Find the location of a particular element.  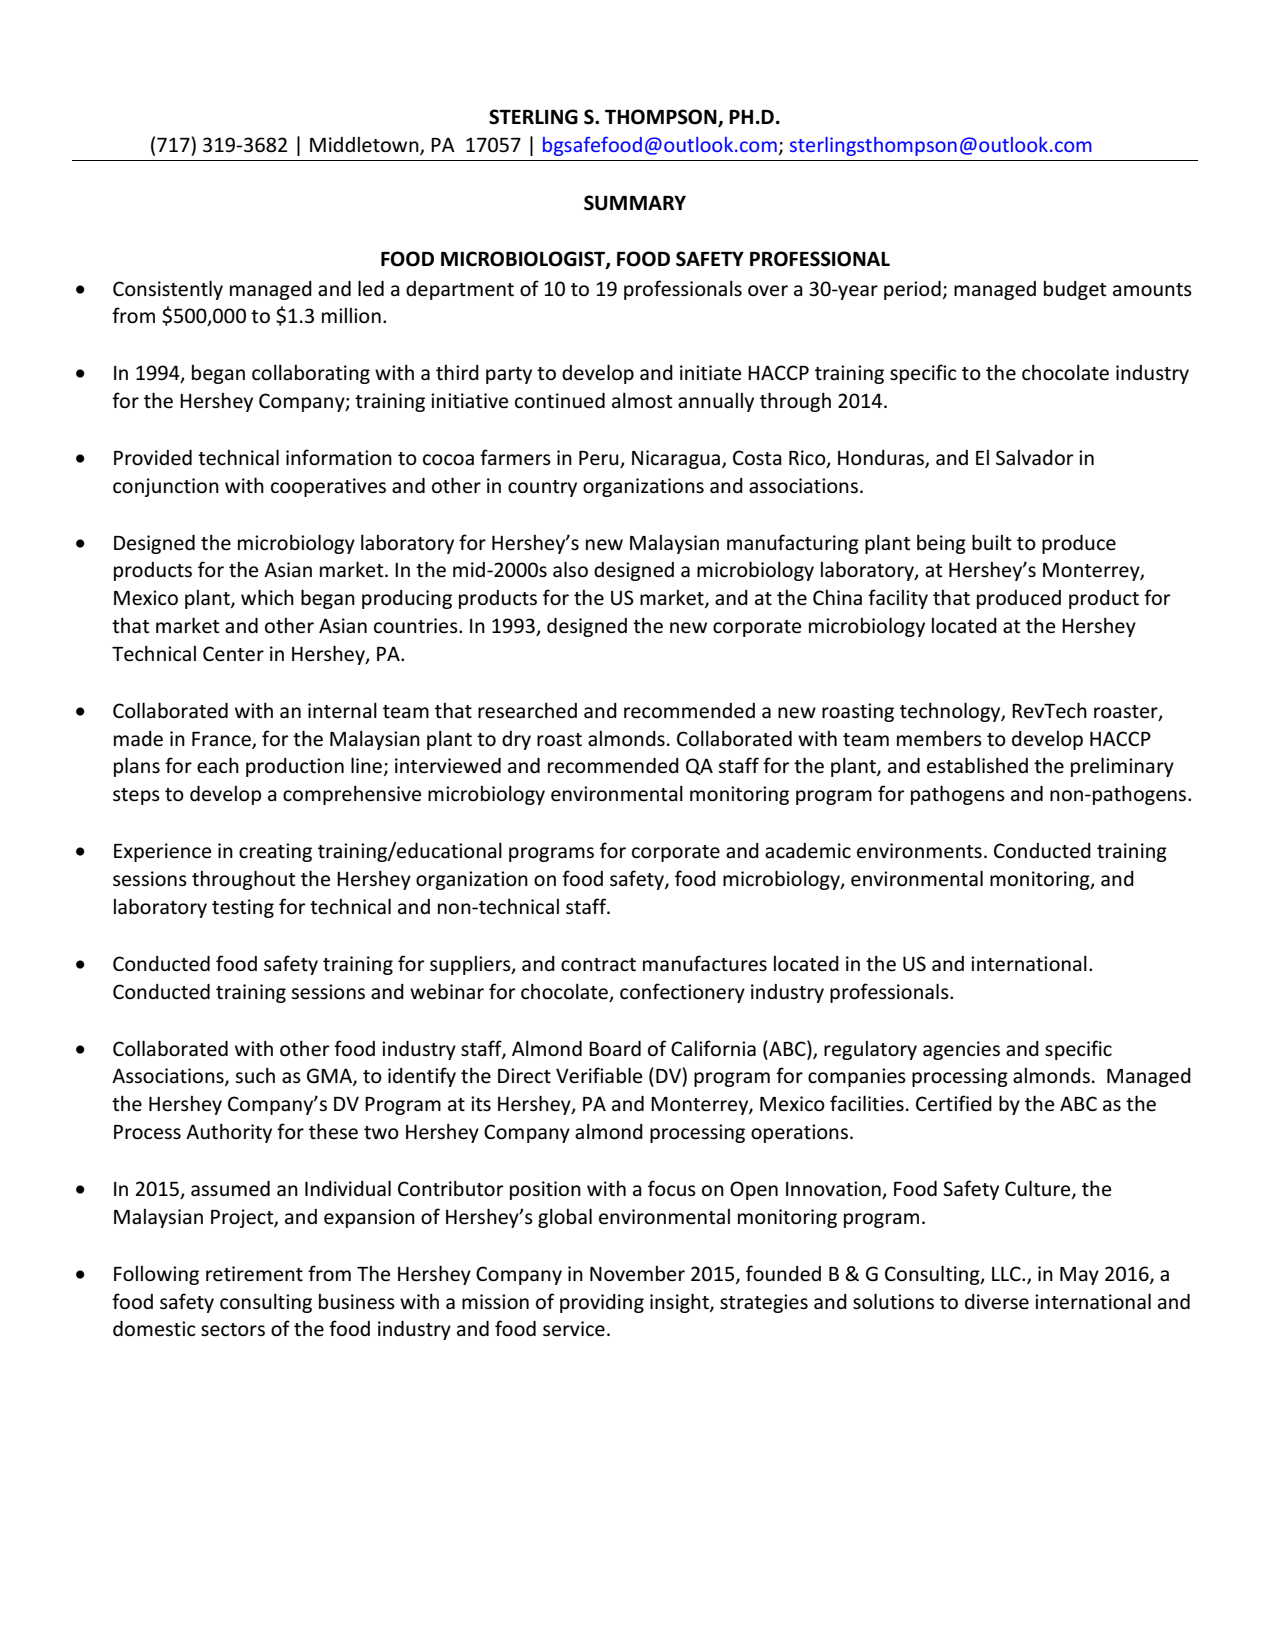

budget is located at coordinates (1075, 290).
